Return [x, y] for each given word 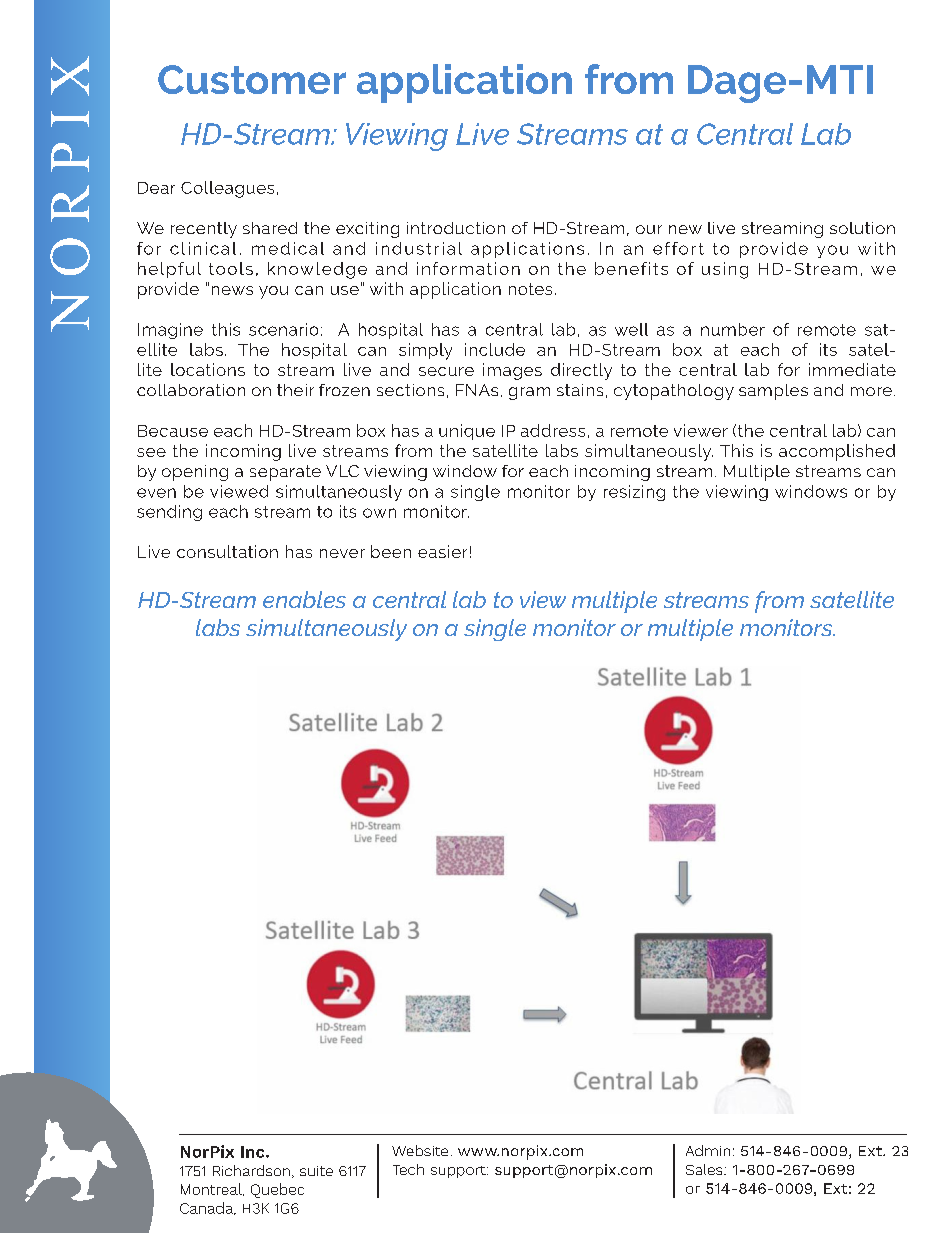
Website [420, 1150]
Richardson [251, 1170]
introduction [456, 228]
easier [442, 551]
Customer [252, 79]
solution [862, 228]
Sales [705, 1169]
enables [304, 599]
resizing [634, 493]
